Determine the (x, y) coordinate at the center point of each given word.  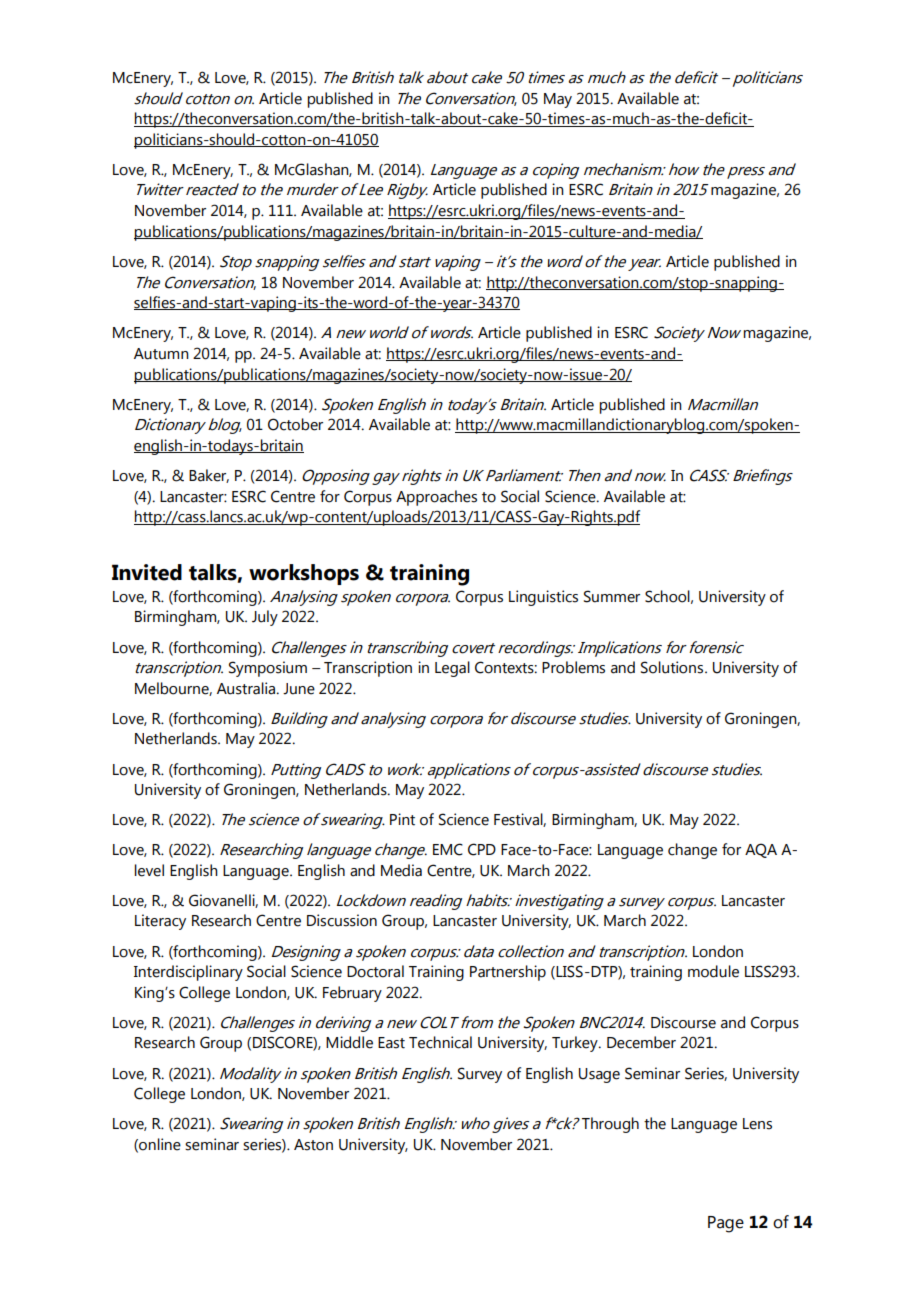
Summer (612, 596)
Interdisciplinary (188, 973)
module (713, 971)
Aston (313, 1145)
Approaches (436, 498)
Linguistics (543, 598)
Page (726, 1224)
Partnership (508, 973)
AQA (761, 850)
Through (610, 1125)
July (265, 618)
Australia (247, 688)
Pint (402, 819)
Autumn (161, 354)
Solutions (673, 667)
